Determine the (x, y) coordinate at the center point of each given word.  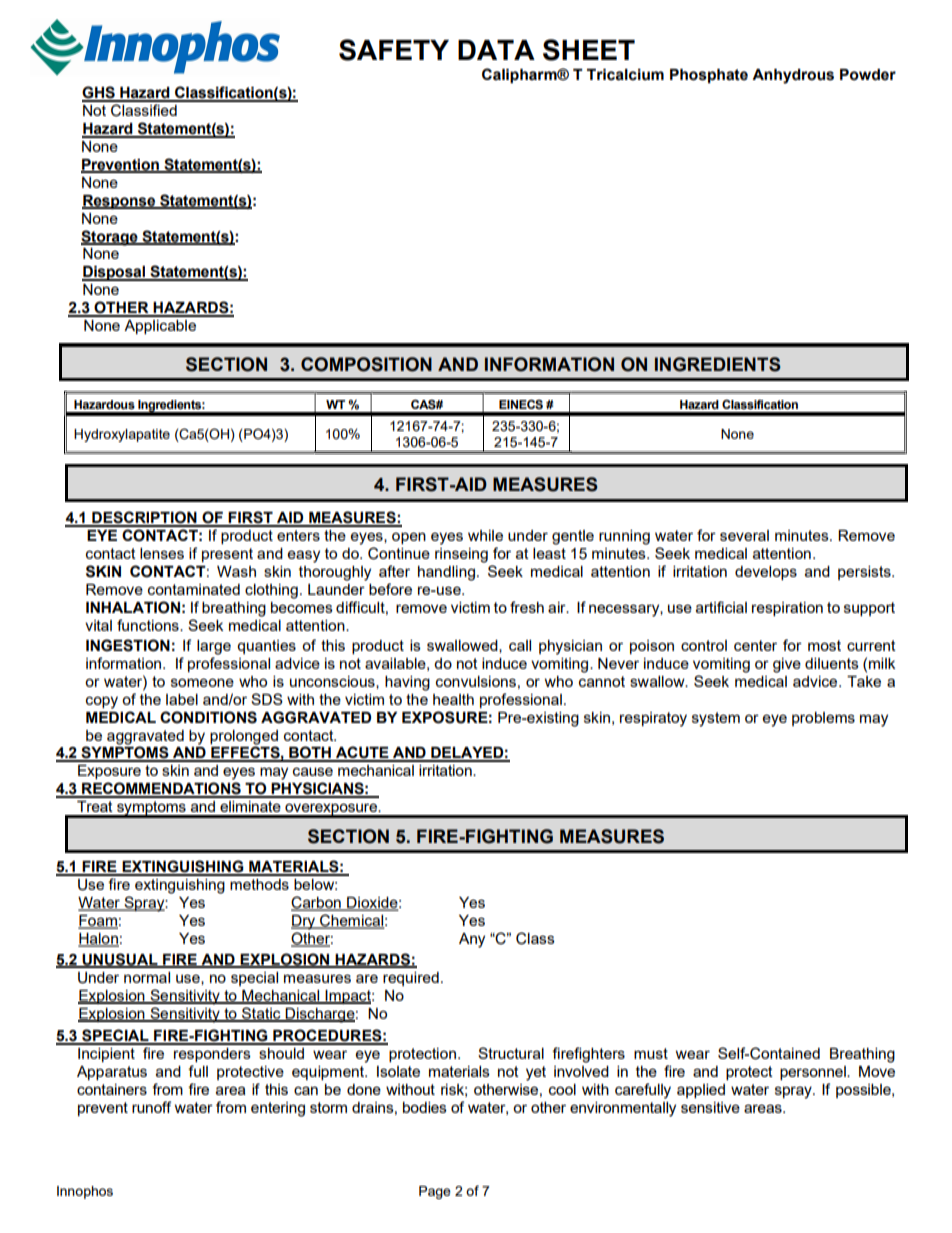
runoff (151, 1107)
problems (823, 719)
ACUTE (362, 753)
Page (435, 1192)
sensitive (710, 1107)
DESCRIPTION (144, 518)
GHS (99, 93)
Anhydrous (793, 76)
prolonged (244, 737)
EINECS (521, 405)
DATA (496, 50)
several (744, 535)
